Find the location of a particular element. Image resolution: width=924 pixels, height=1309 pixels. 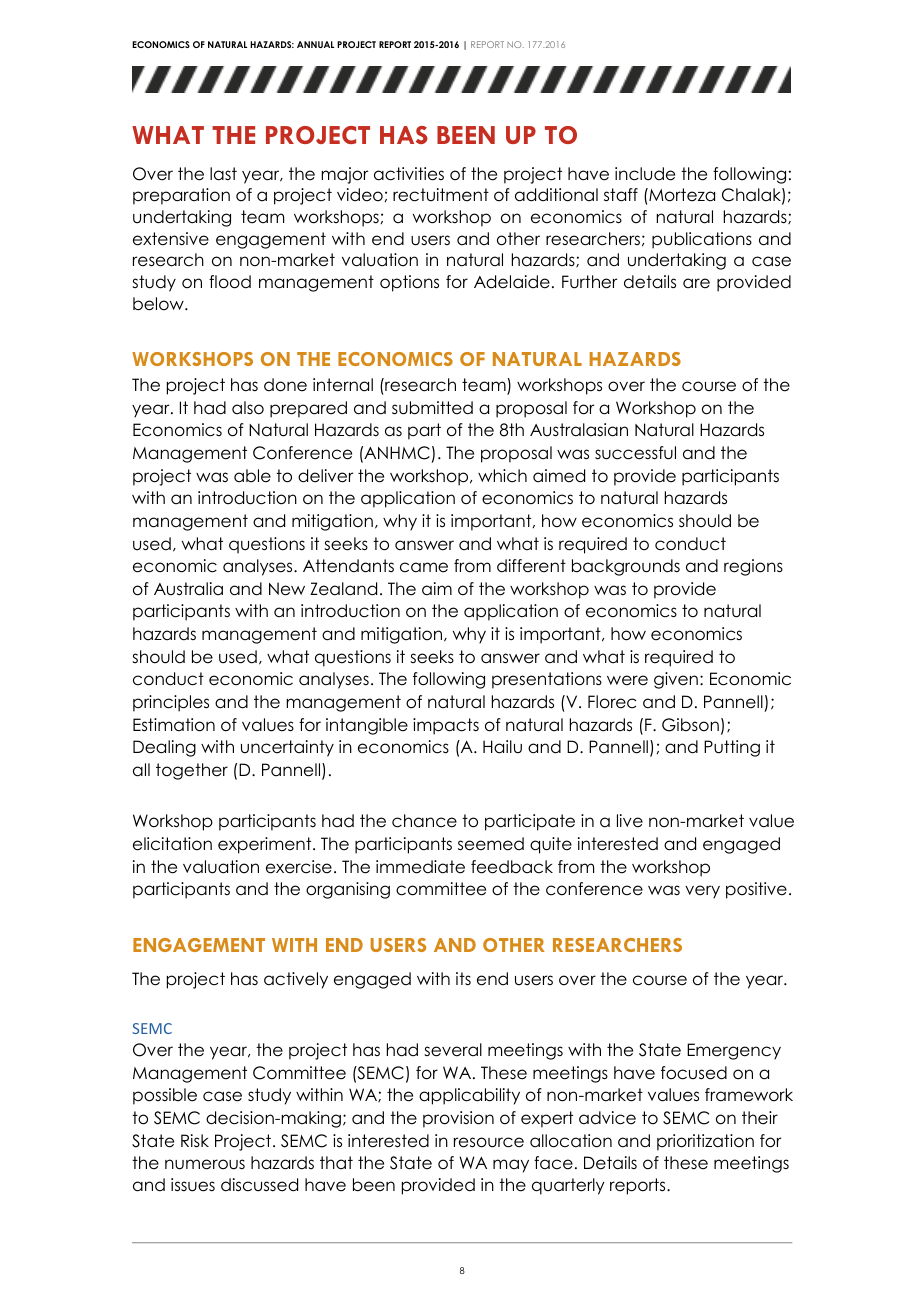

include is located at coordinates (645, 174).
